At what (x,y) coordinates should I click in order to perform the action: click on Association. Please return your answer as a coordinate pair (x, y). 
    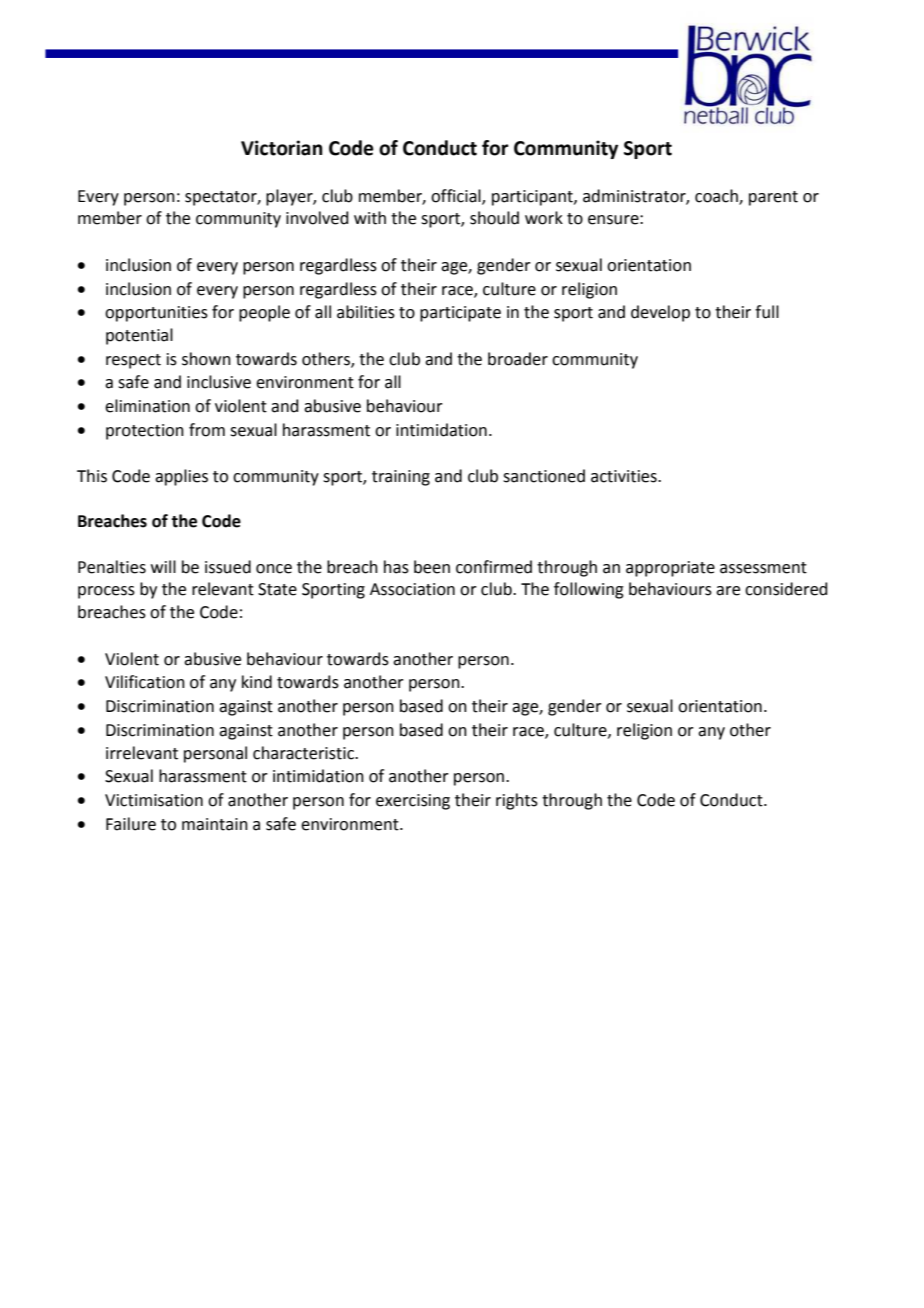
    Looking at the image, I should click on (412, 589).
